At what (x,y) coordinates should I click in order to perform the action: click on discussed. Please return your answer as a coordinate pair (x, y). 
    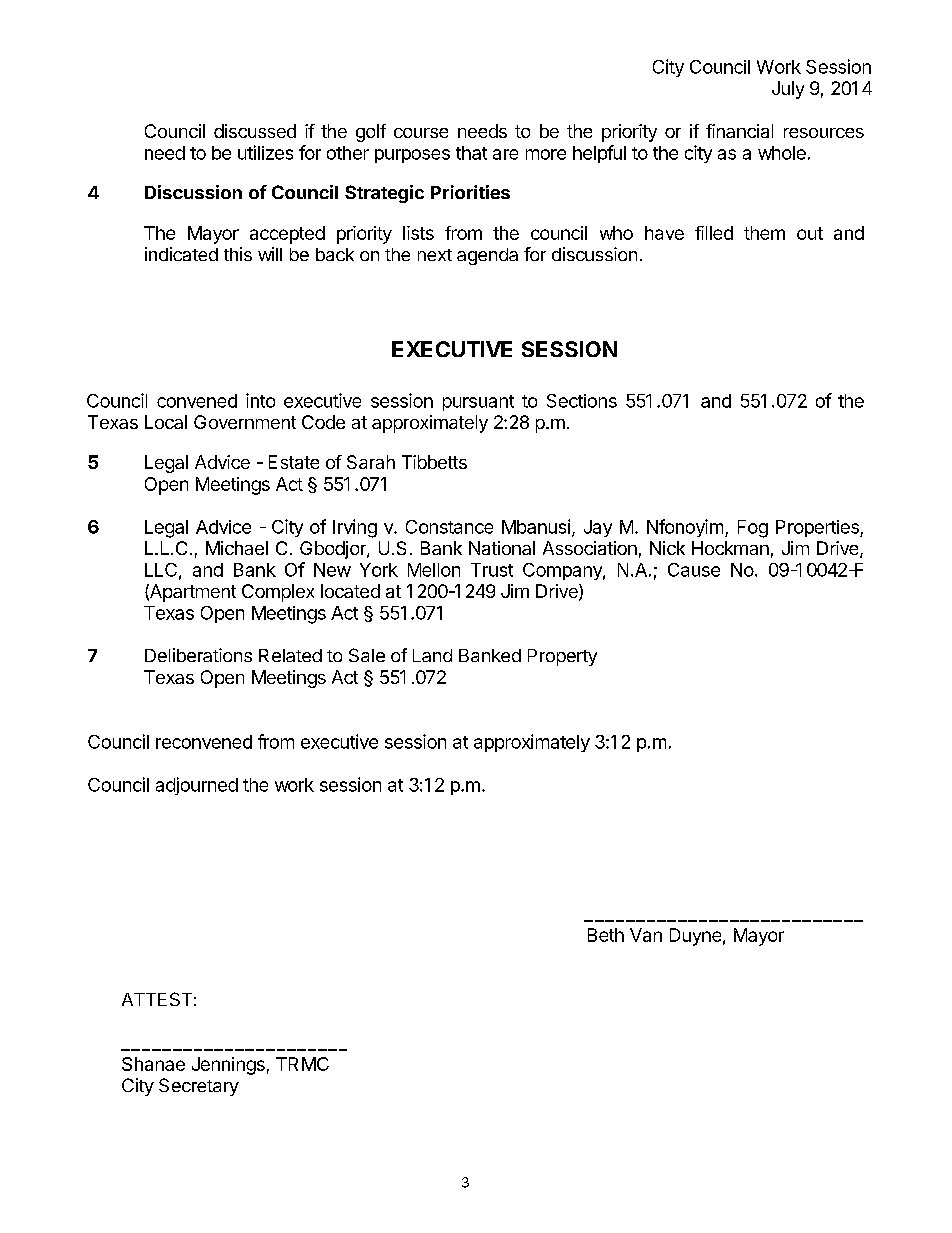
    Looking at the image, I should click on (255, 131).
